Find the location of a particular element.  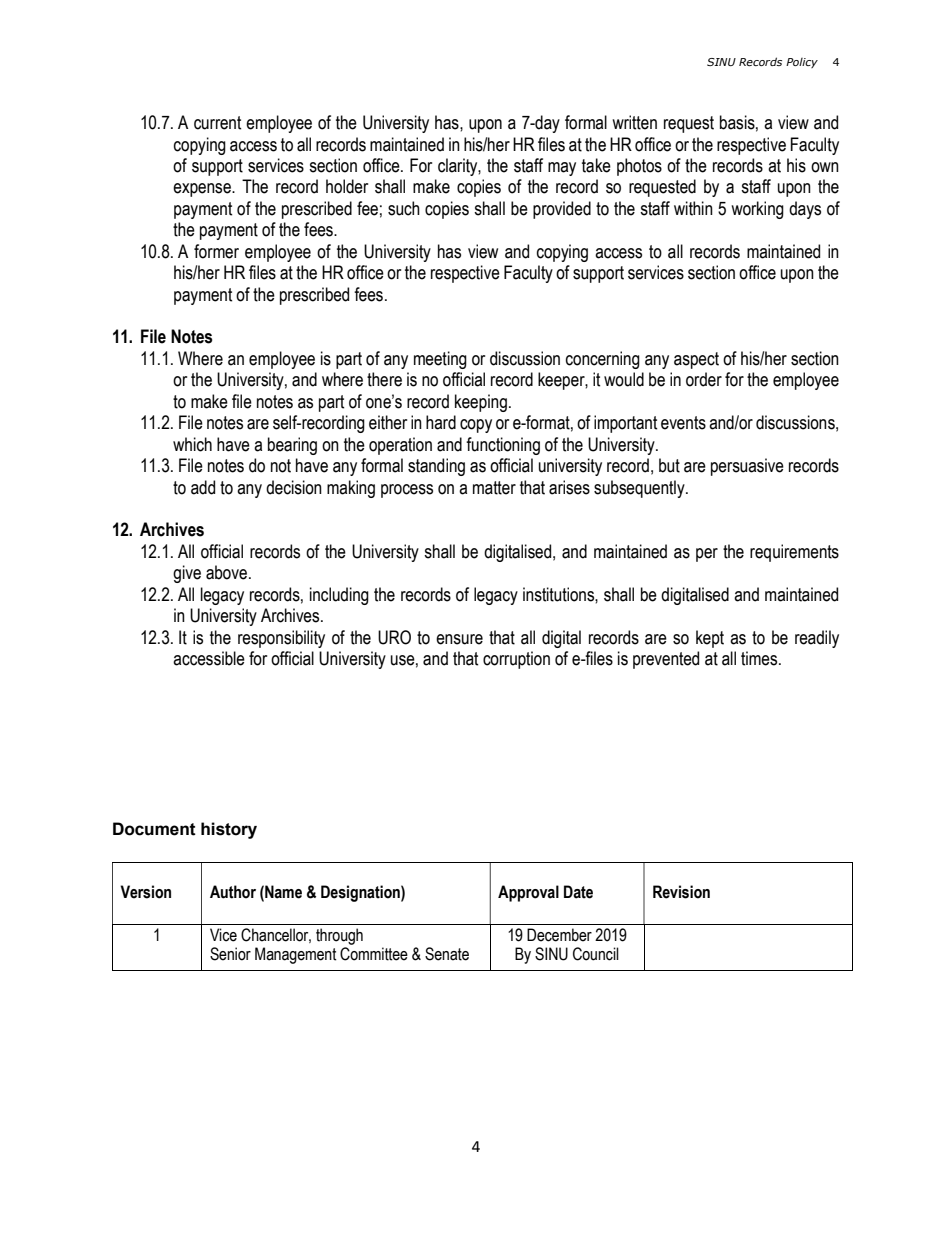

Senate is located at coordinates (447, 954).
